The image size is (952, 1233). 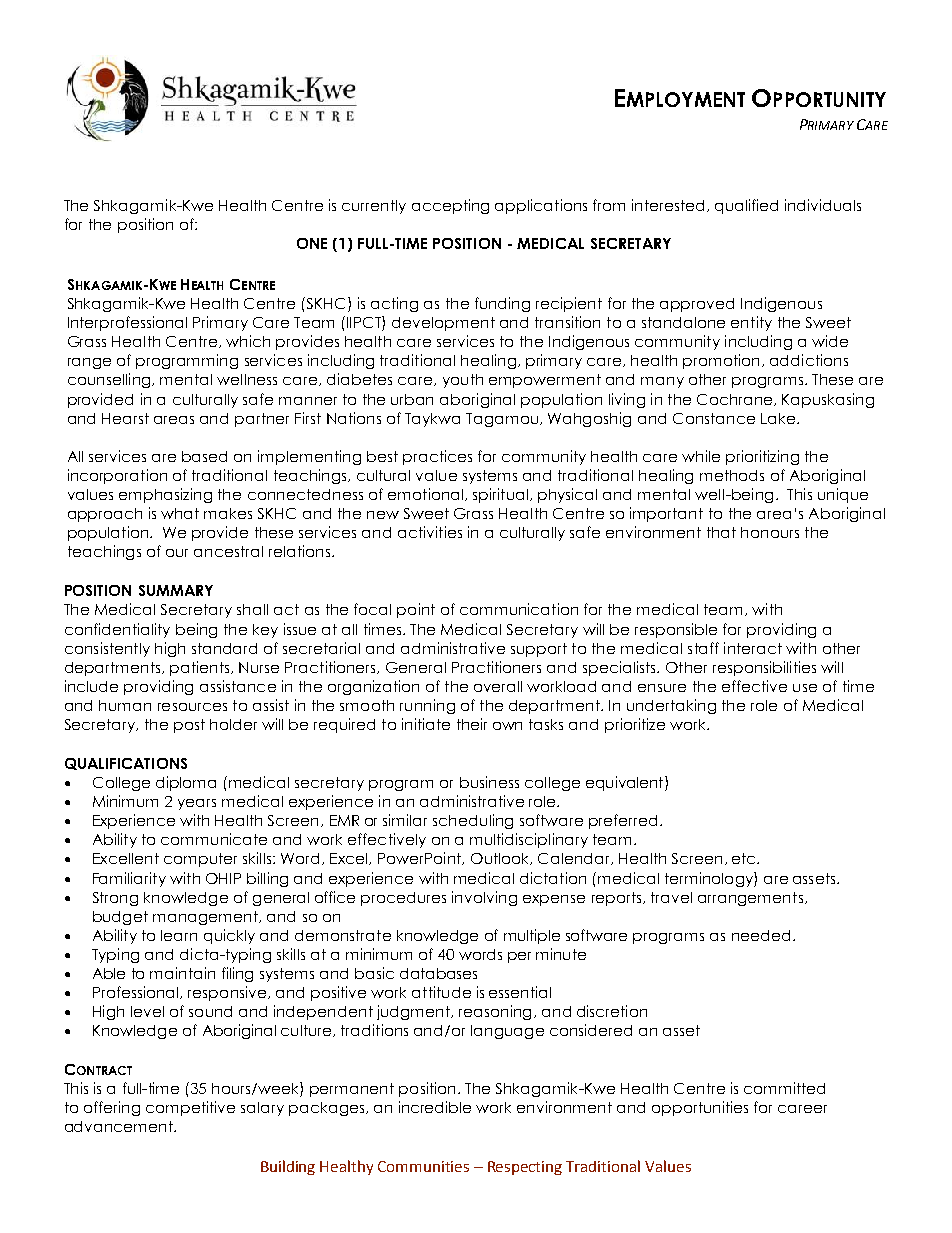 I want to click on incredible, so click(x=435, y=1107).
